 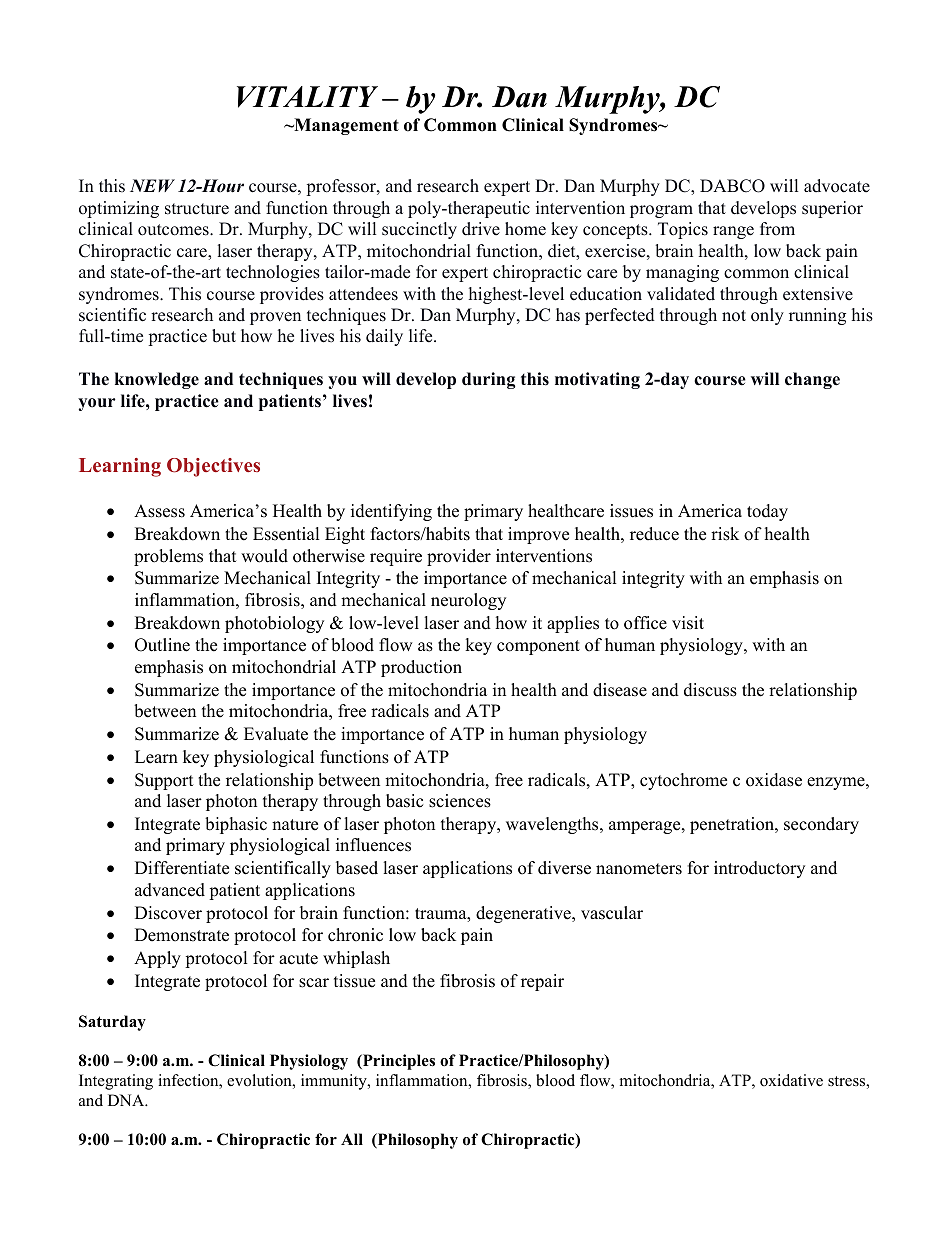 What do you see at coordinates (767, 512) in the document?
I see `today` at bounding box center [767, 512].
